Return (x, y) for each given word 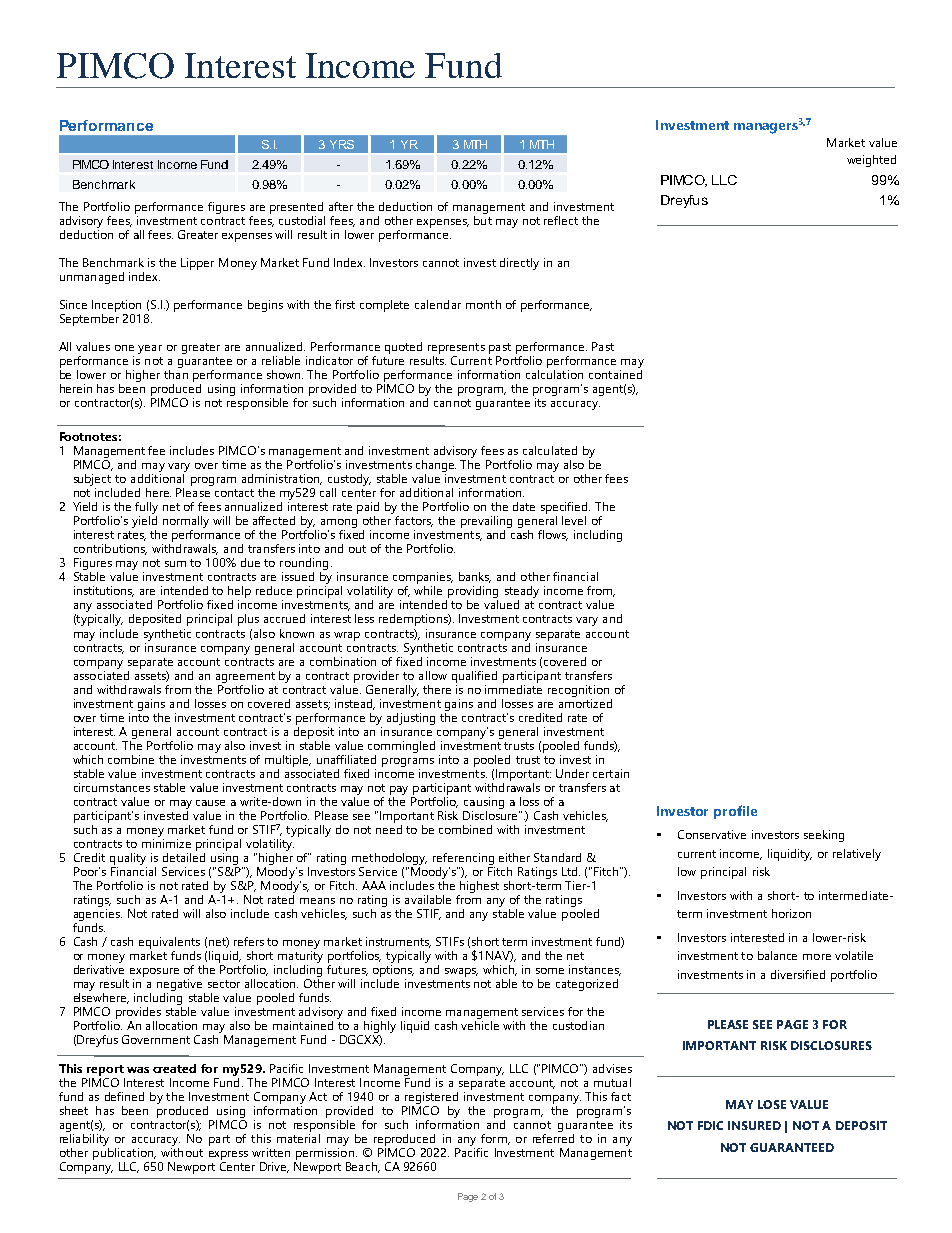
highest (479, 887)
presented (297, 209)
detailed (184, 856)
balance (777, 955)
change (436, 467)
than (176, 374)
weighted (871, 161)
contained (615, 374)
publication (124, 1154)
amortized (585, 702)
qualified (474, 677)
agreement (245, 677)
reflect (561, 220)
